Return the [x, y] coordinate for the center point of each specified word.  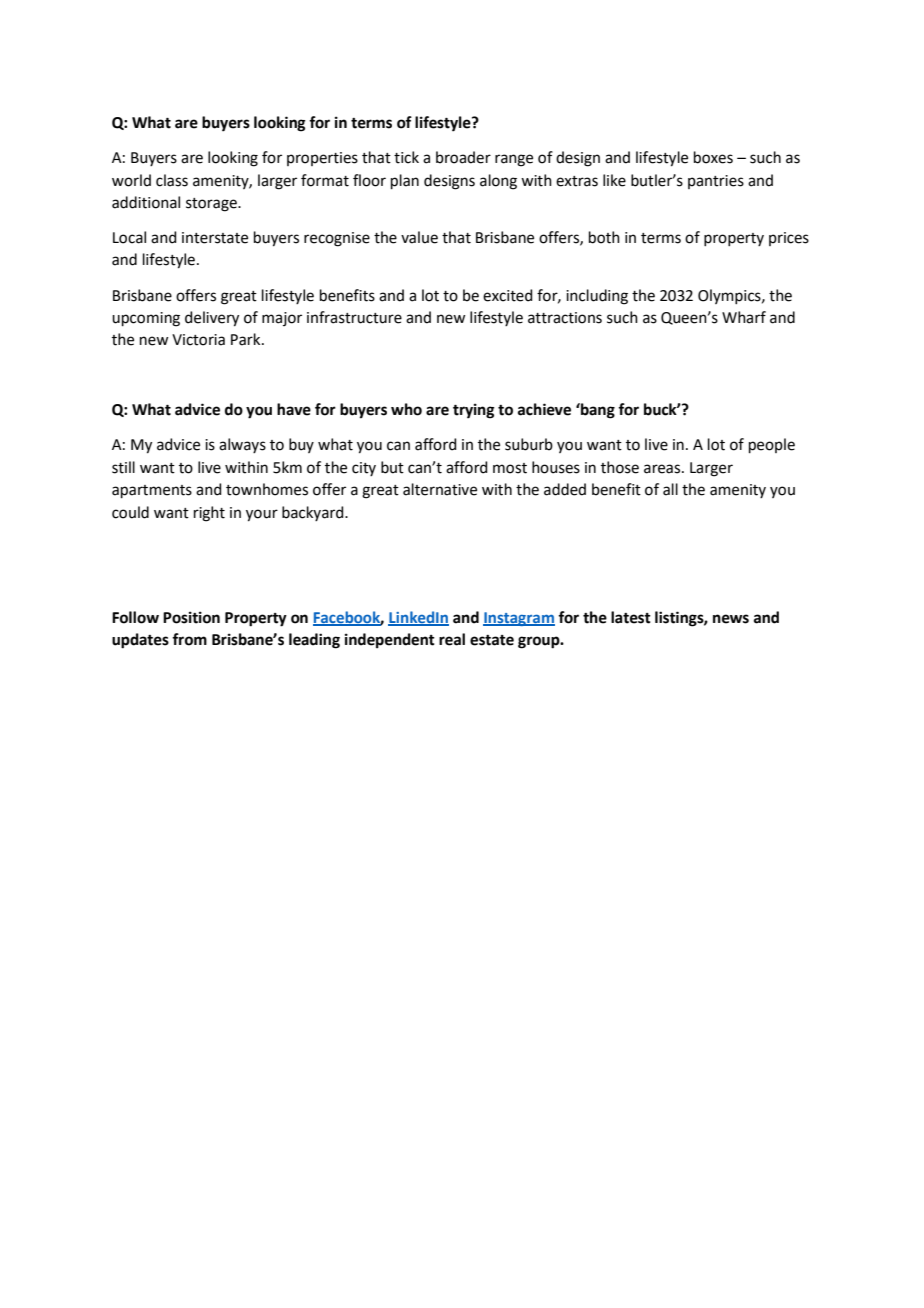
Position [191, 617]
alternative [440, 489]
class [172, 180]
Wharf [744, 317]
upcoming [146, 319]
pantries [716, 182]
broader [463, 157]
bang [597, 411]
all [670, 489]
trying [474, 411]
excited [508, 295]
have [294, 409]
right [209, 514]
